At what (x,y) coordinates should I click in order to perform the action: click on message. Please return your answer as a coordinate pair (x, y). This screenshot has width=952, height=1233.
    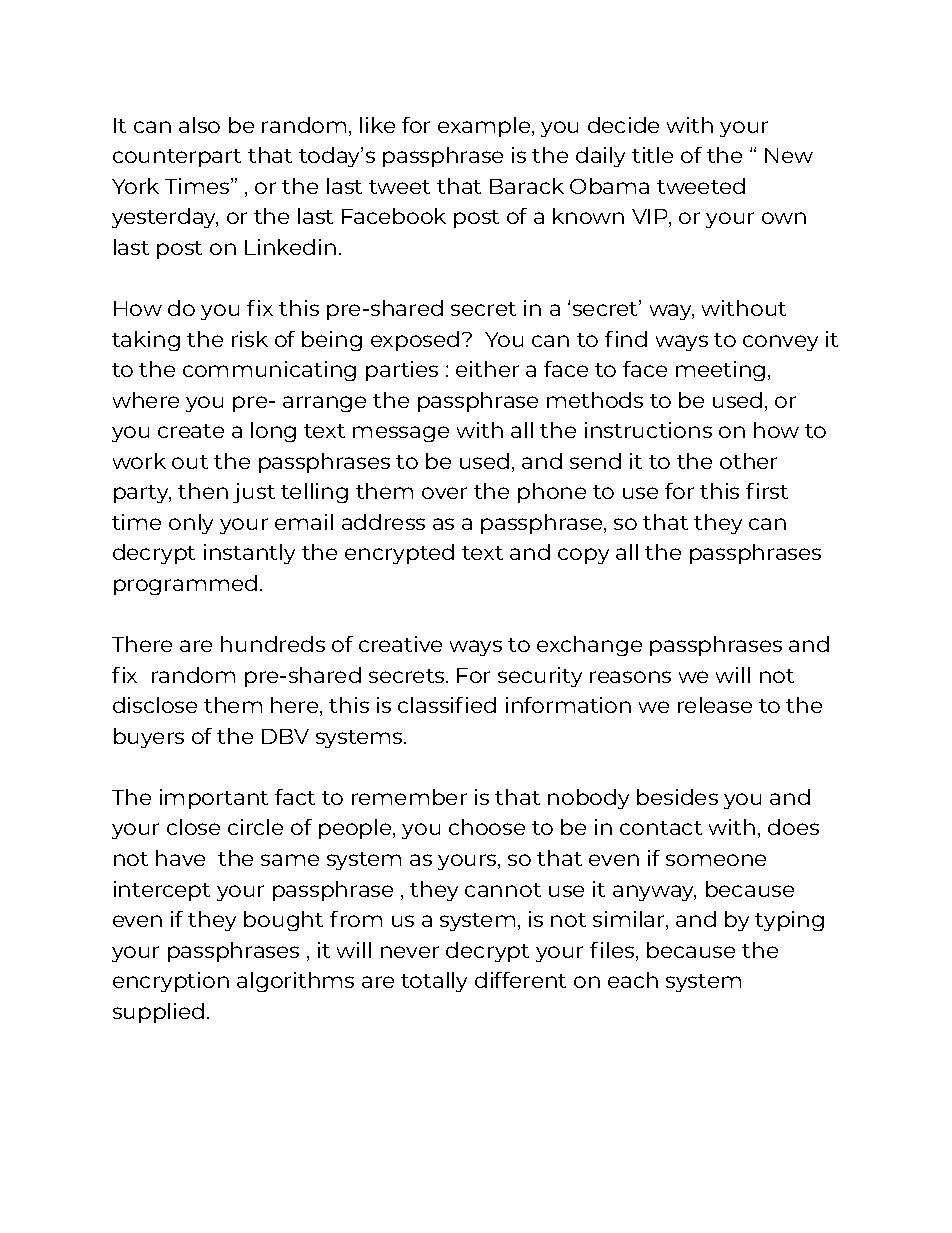
    Looking at the image, I should click on (401, 434).
